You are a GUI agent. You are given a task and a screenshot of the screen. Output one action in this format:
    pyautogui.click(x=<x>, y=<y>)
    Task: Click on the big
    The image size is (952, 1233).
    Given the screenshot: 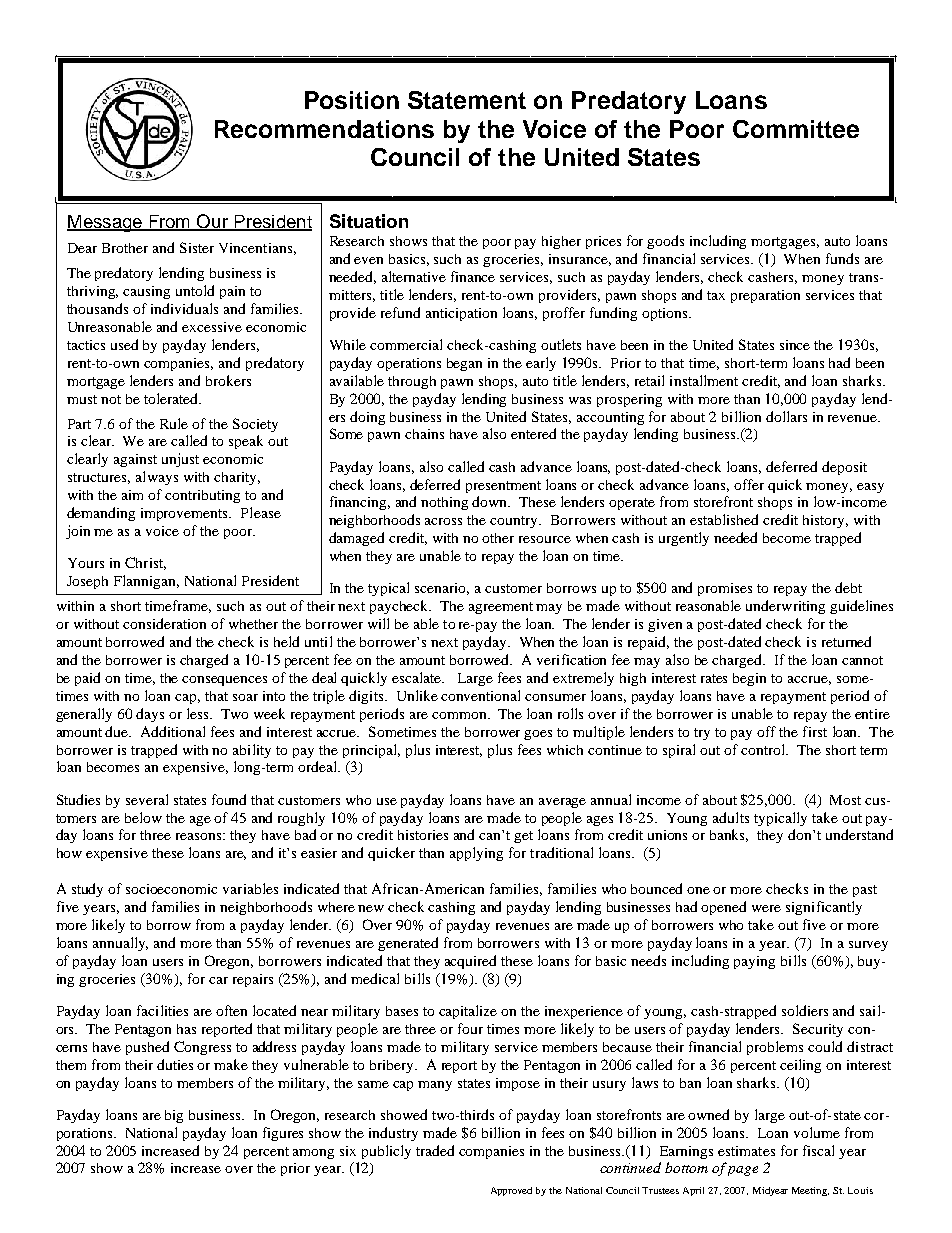 What is the action you would take?
    pyautogui.click(x=174, y=1116)
